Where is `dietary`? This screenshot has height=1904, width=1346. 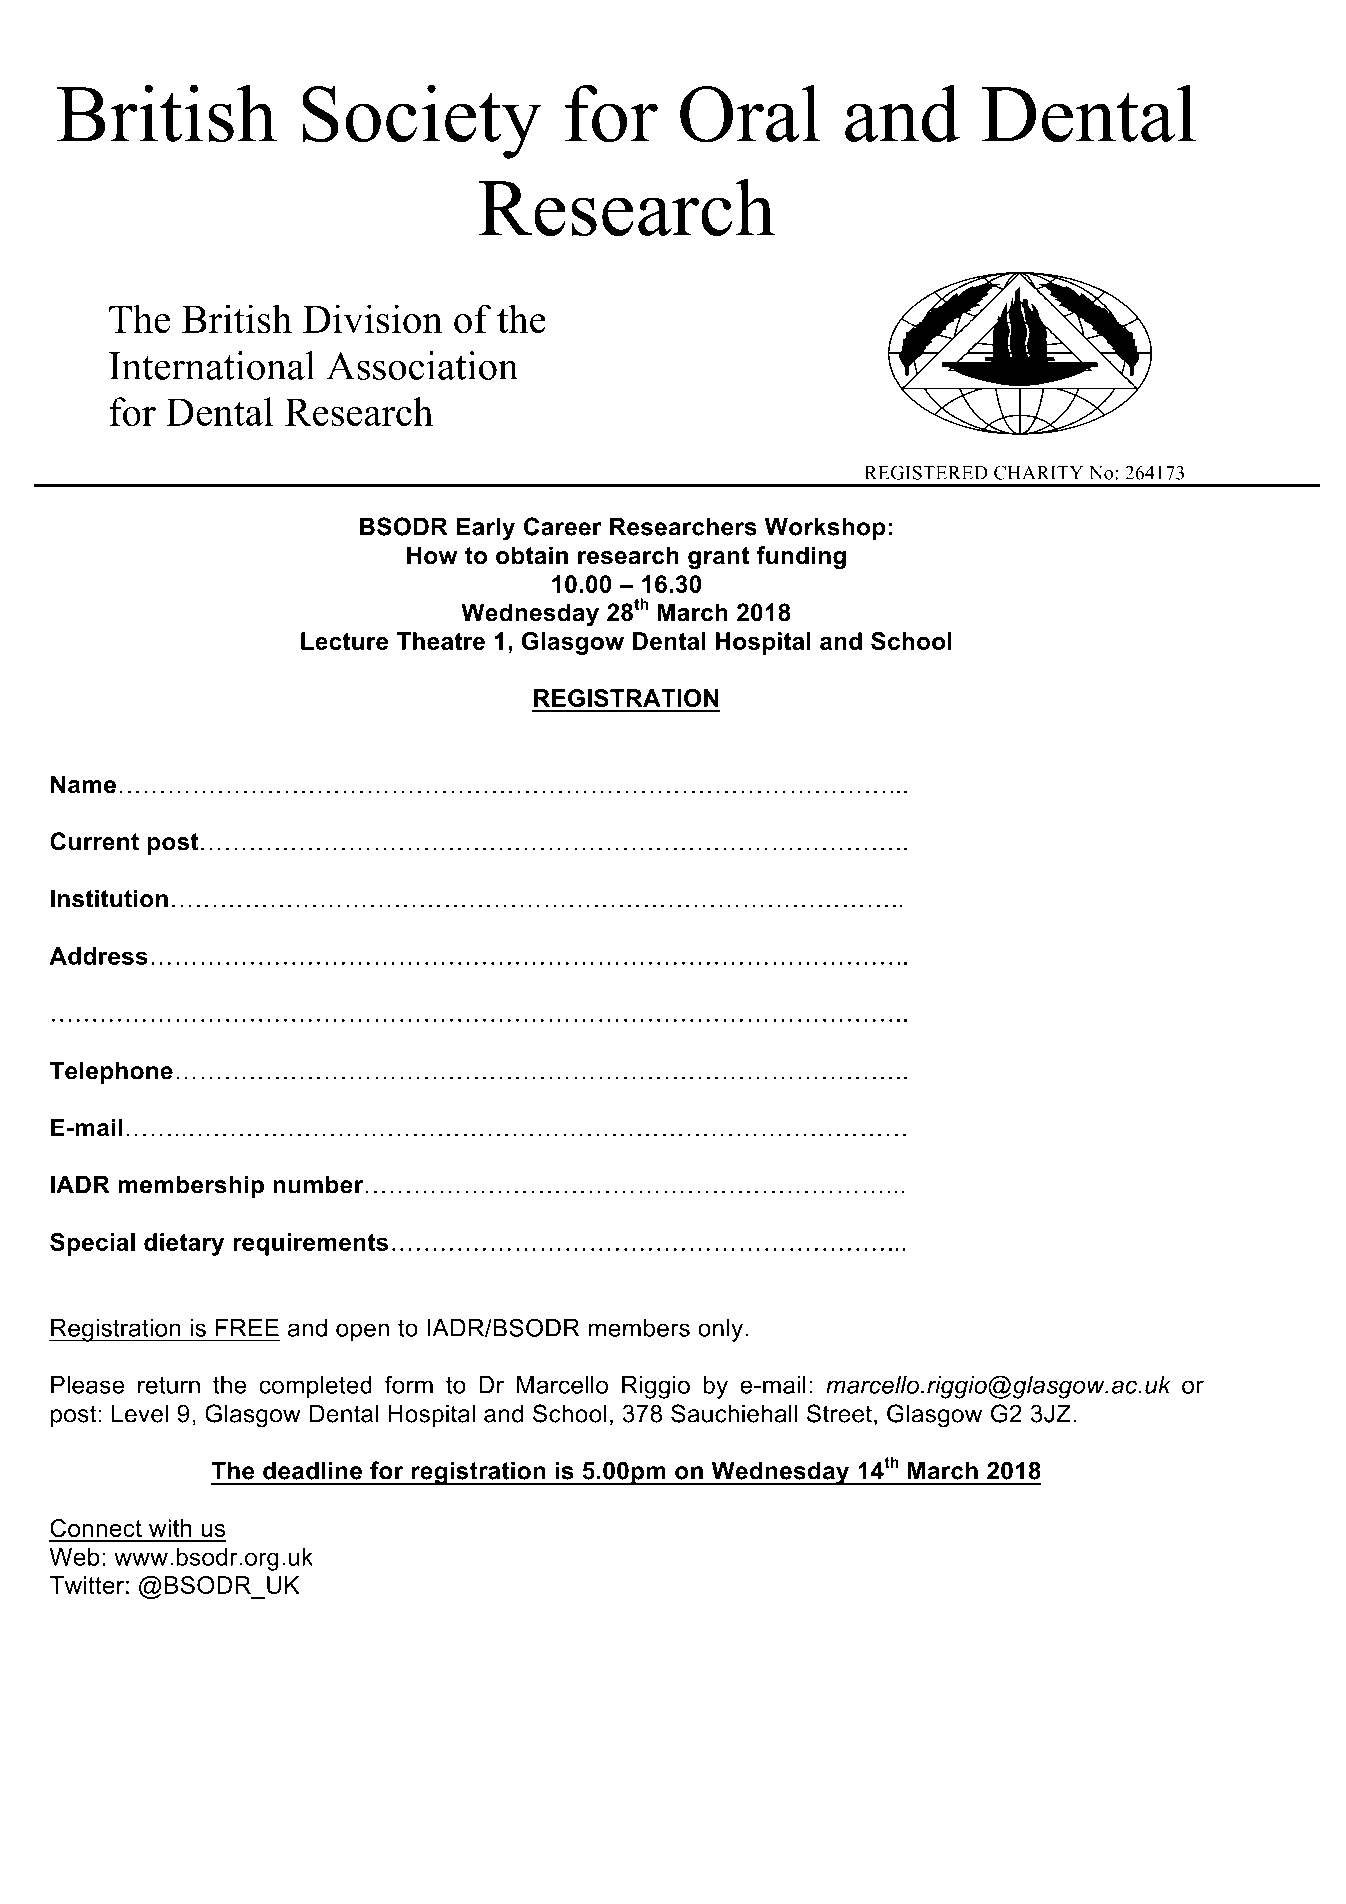
dietary is located at coordinates (184, 1244).
